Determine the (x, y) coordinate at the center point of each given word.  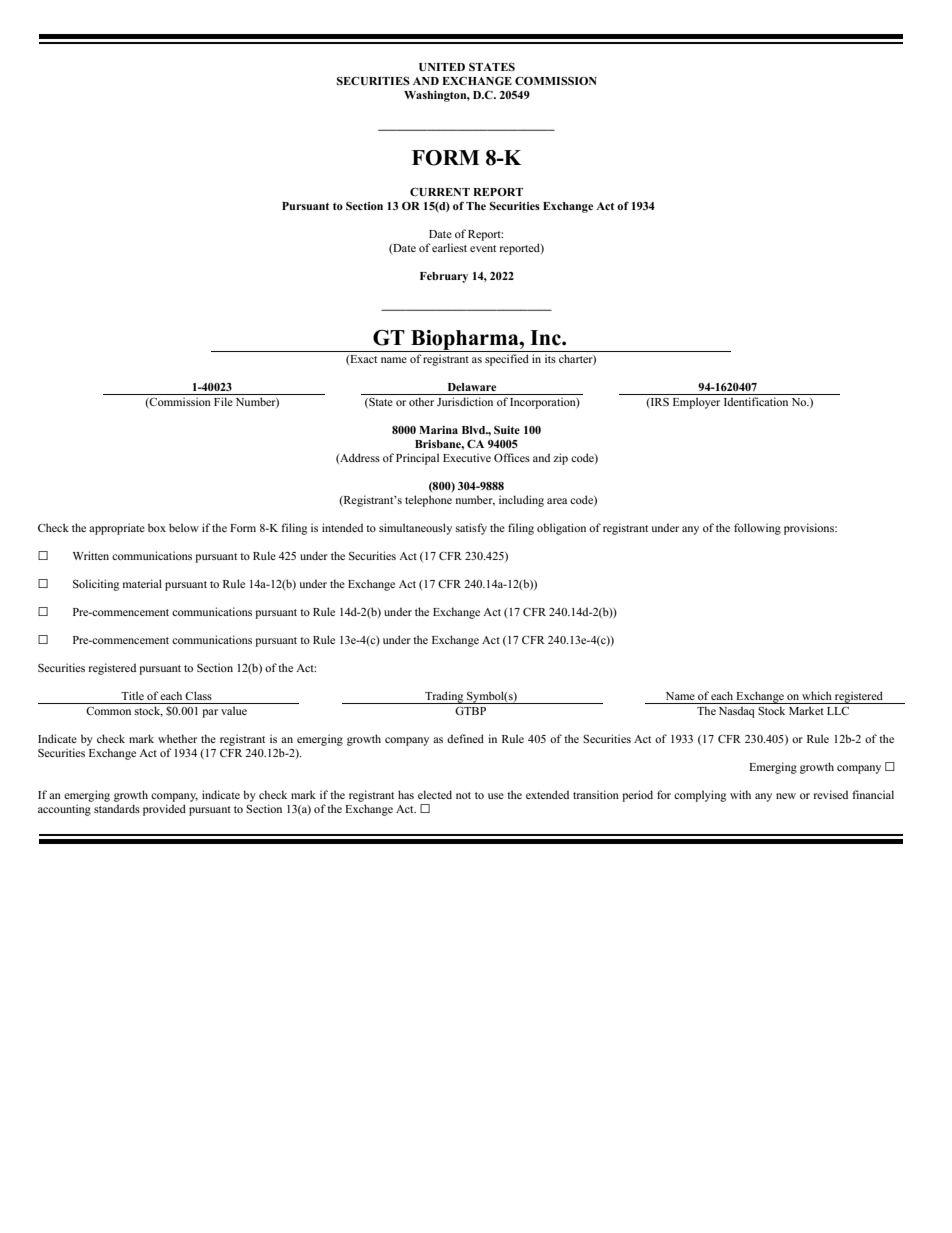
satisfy (471, 529)
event (483, 248)
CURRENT (440, 192)
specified (507, 360)
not (463, 795)
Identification (756, 401)
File (223, 401)
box (157, 527)
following (757, 529)
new (786, 796)
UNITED (442, 67)
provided (164, 810)
